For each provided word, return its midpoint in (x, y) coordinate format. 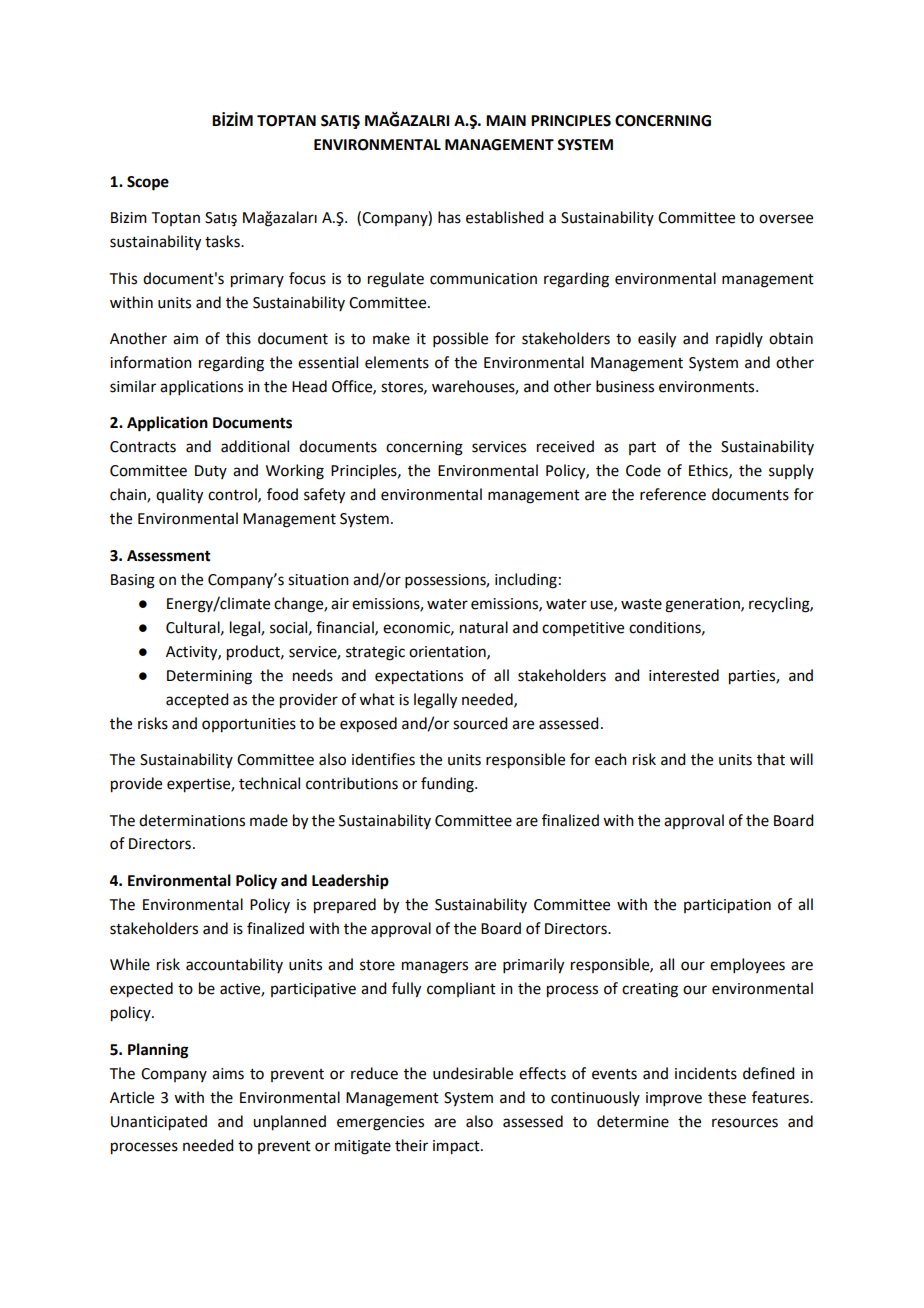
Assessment (169, 556)
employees (747, 965)
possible (460, 339)
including (526, 581)
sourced (480, 723)
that (771, 759)
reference (673, 494)
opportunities (249, 725)
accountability (234, 965)
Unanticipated (159, 1123)
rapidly (739, 339)
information (151, 362)
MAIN (506, 120)
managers (435, 967)
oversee (786, 219)
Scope (148, 183)
